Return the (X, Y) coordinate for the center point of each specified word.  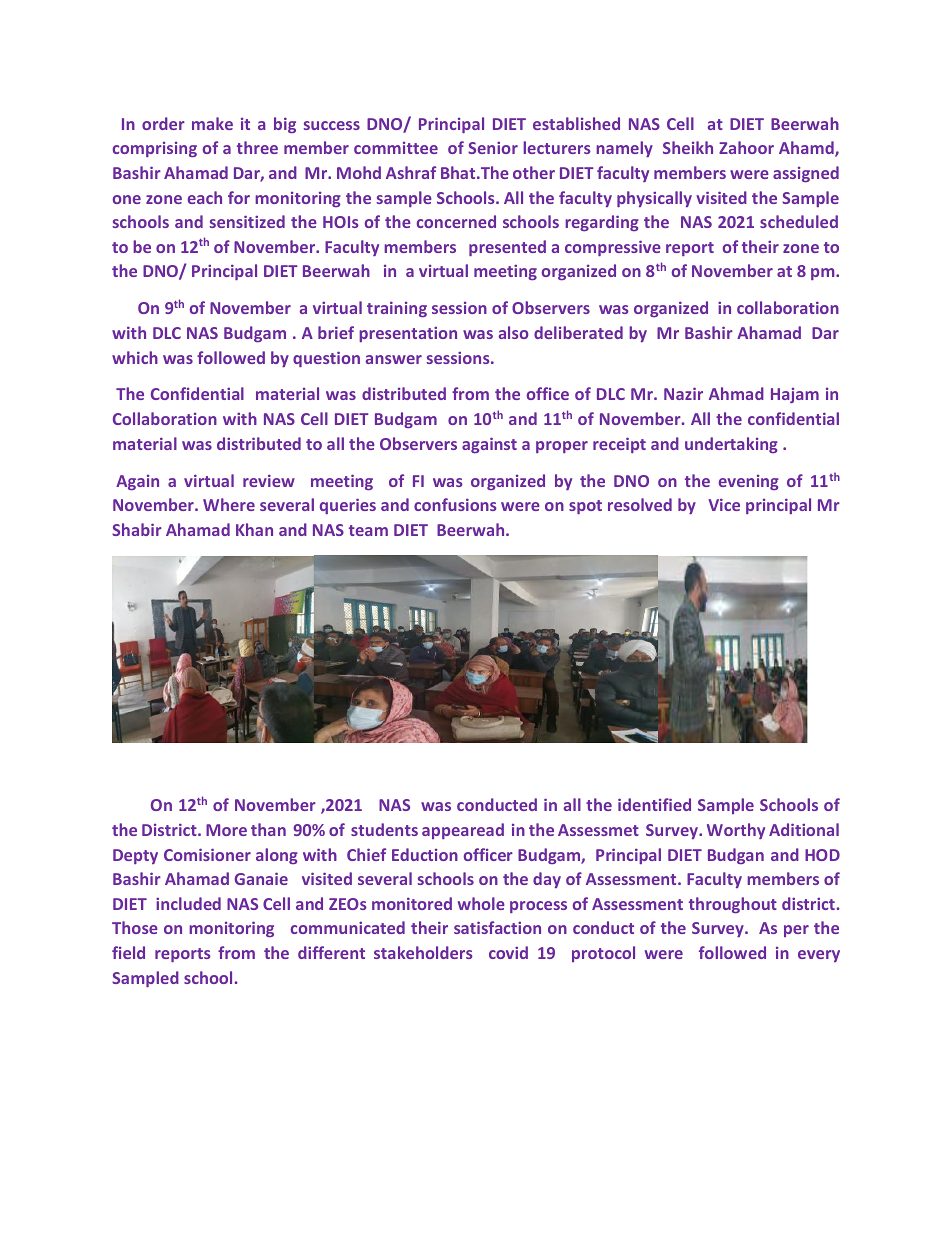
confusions (455, 504)
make (212, 123)
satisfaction (497, 927)
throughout (733, 905)
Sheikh (688, 147)
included (188, 903)
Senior (493, 147)
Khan (254, 529)
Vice (724, 504)
